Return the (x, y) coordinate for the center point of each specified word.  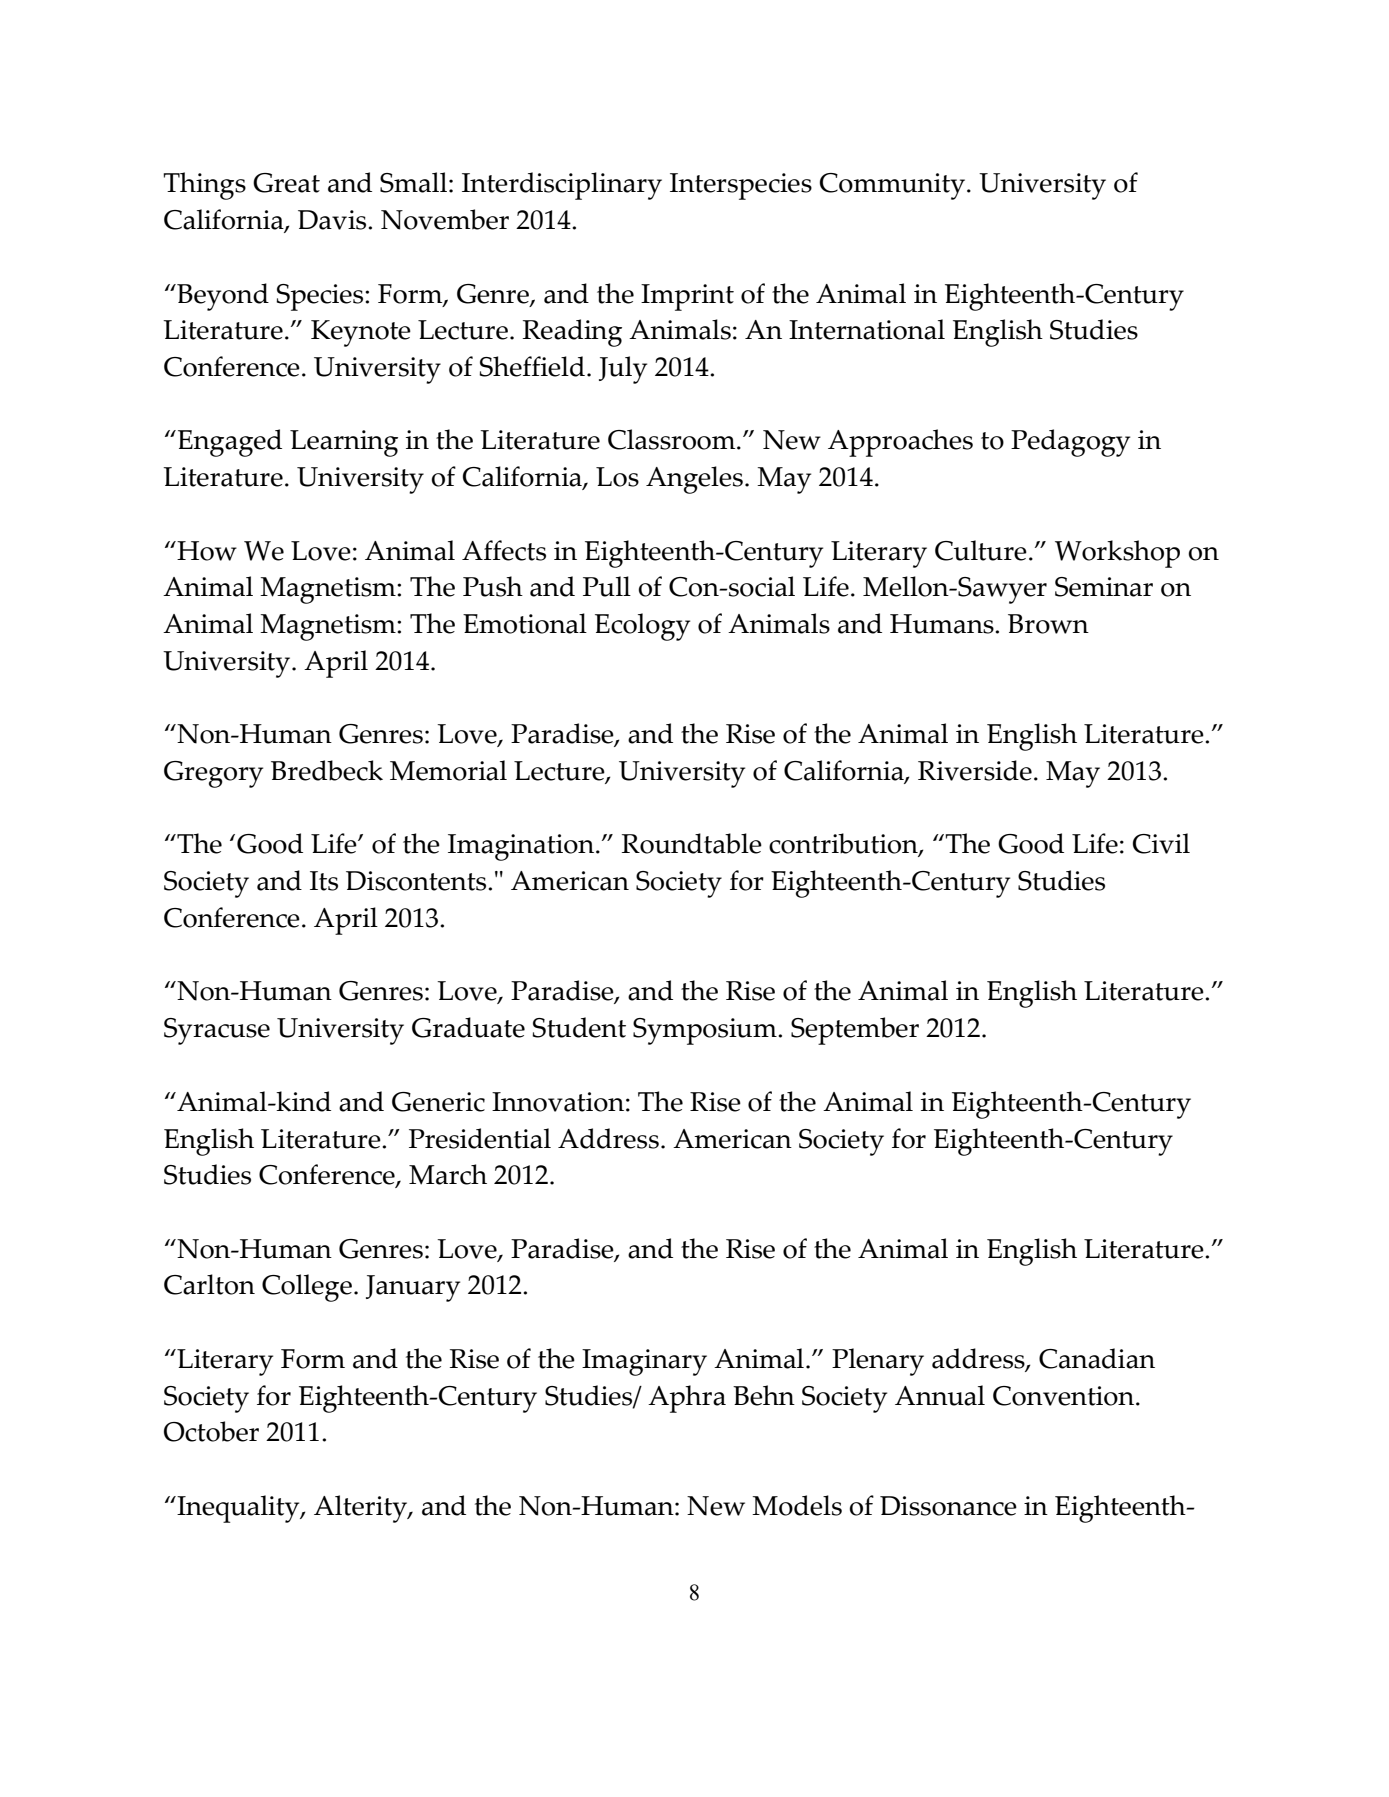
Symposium (706, 1031)
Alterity (361, 1509)
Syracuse (217, 1031)
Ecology (642, 627)
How (206, 551)
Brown (1048, 624)
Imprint (687, 297)
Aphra (687, 1399)
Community (892, 186)
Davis (333, 220)
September (855, 1031)
